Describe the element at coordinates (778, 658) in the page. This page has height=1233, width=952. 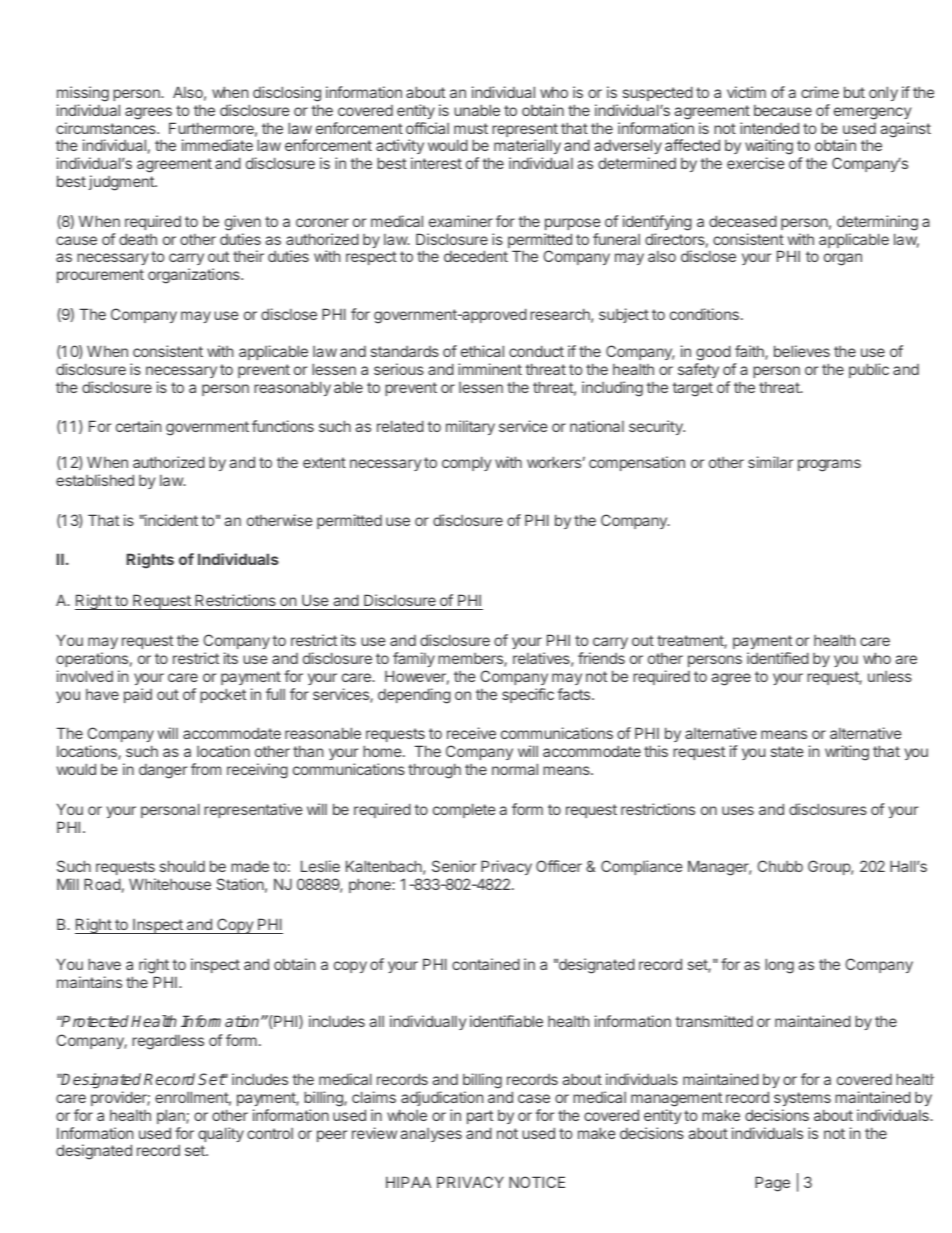
I see `identified` at that location.
